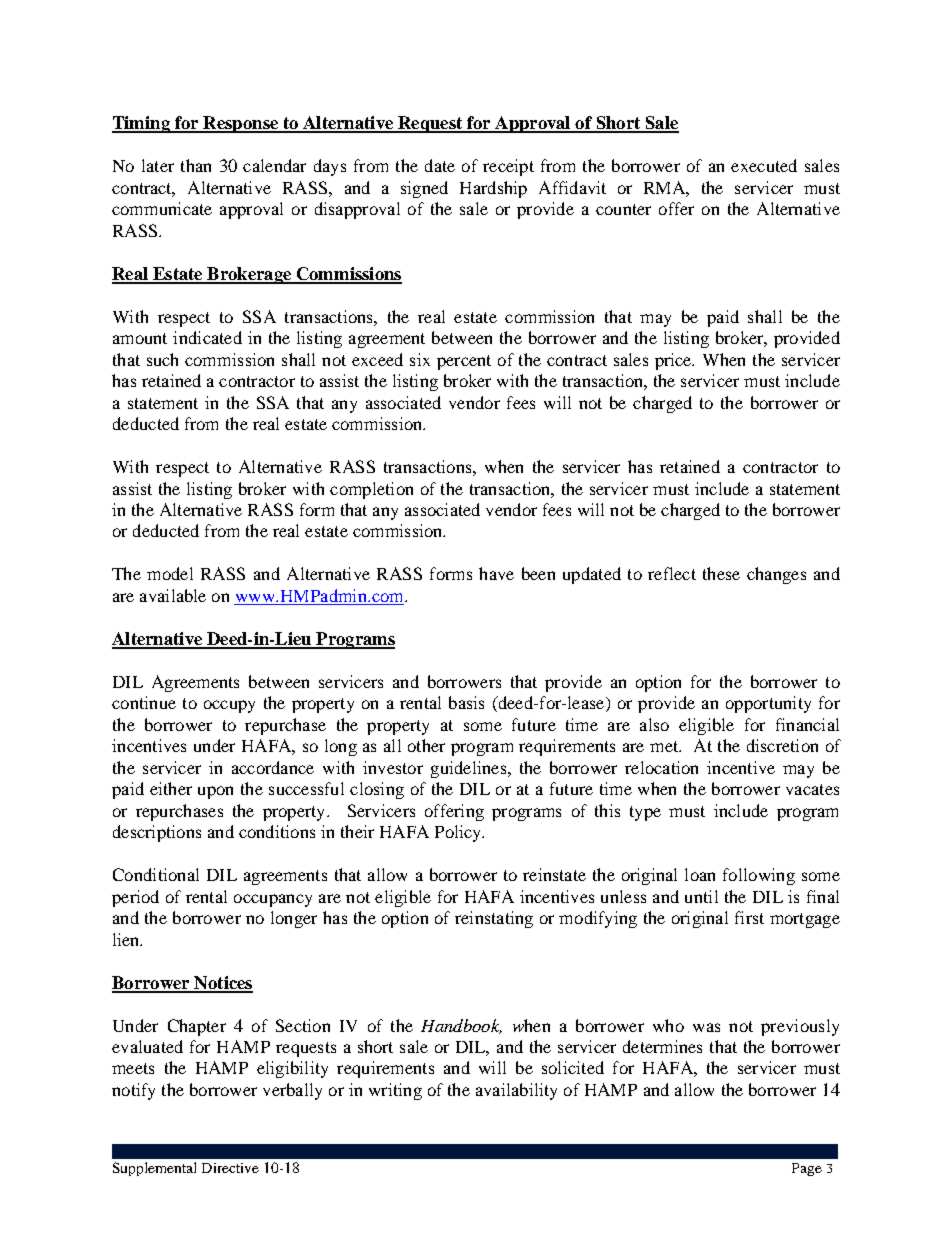 The width and height of the screenshot is (952, 1233). Describe the element at coordinates (371, 490) in the screenshot. I see `completion` at that location.
